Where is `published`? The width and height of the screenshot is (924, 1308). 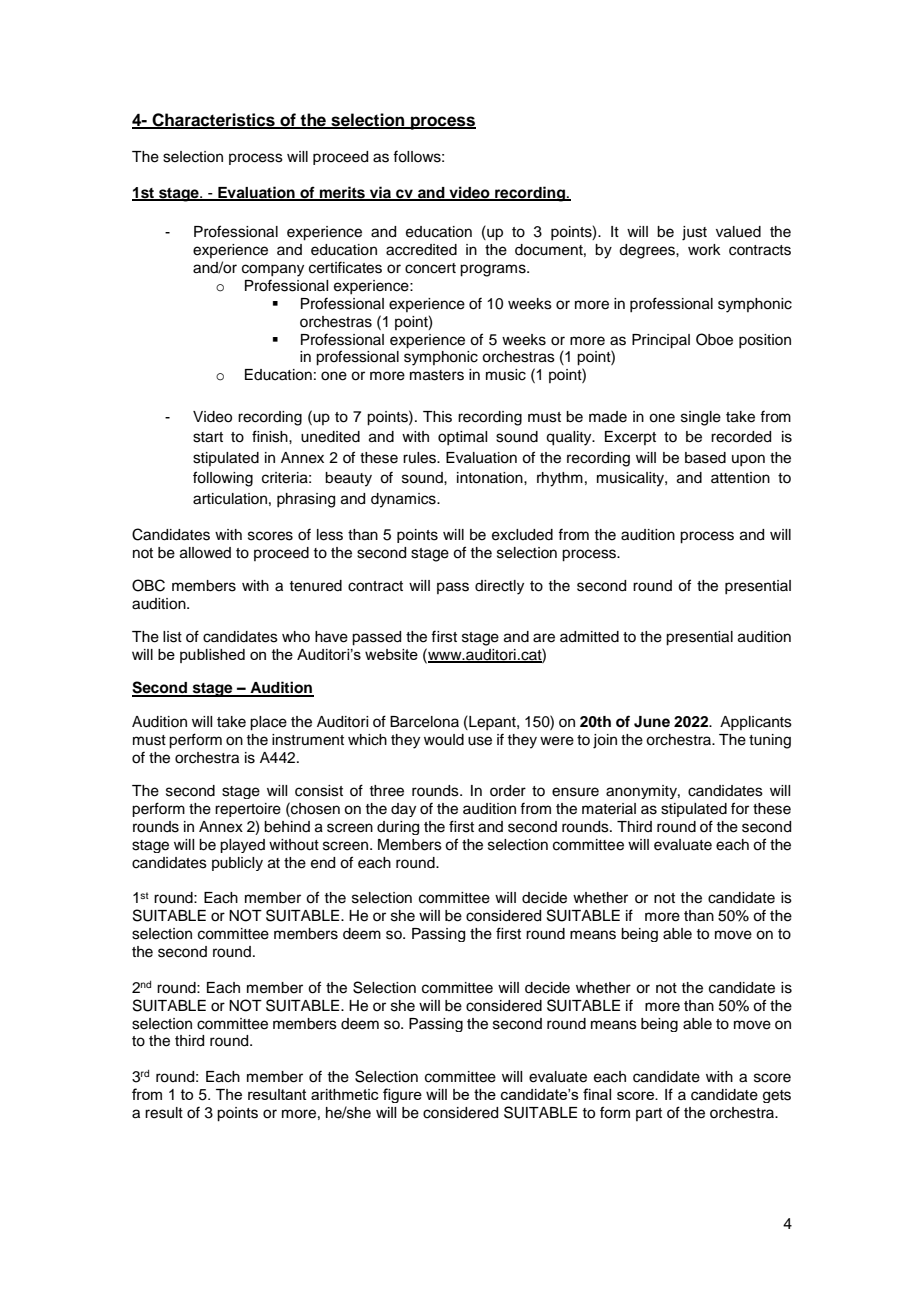 published is located at coordinates (212, 656).
